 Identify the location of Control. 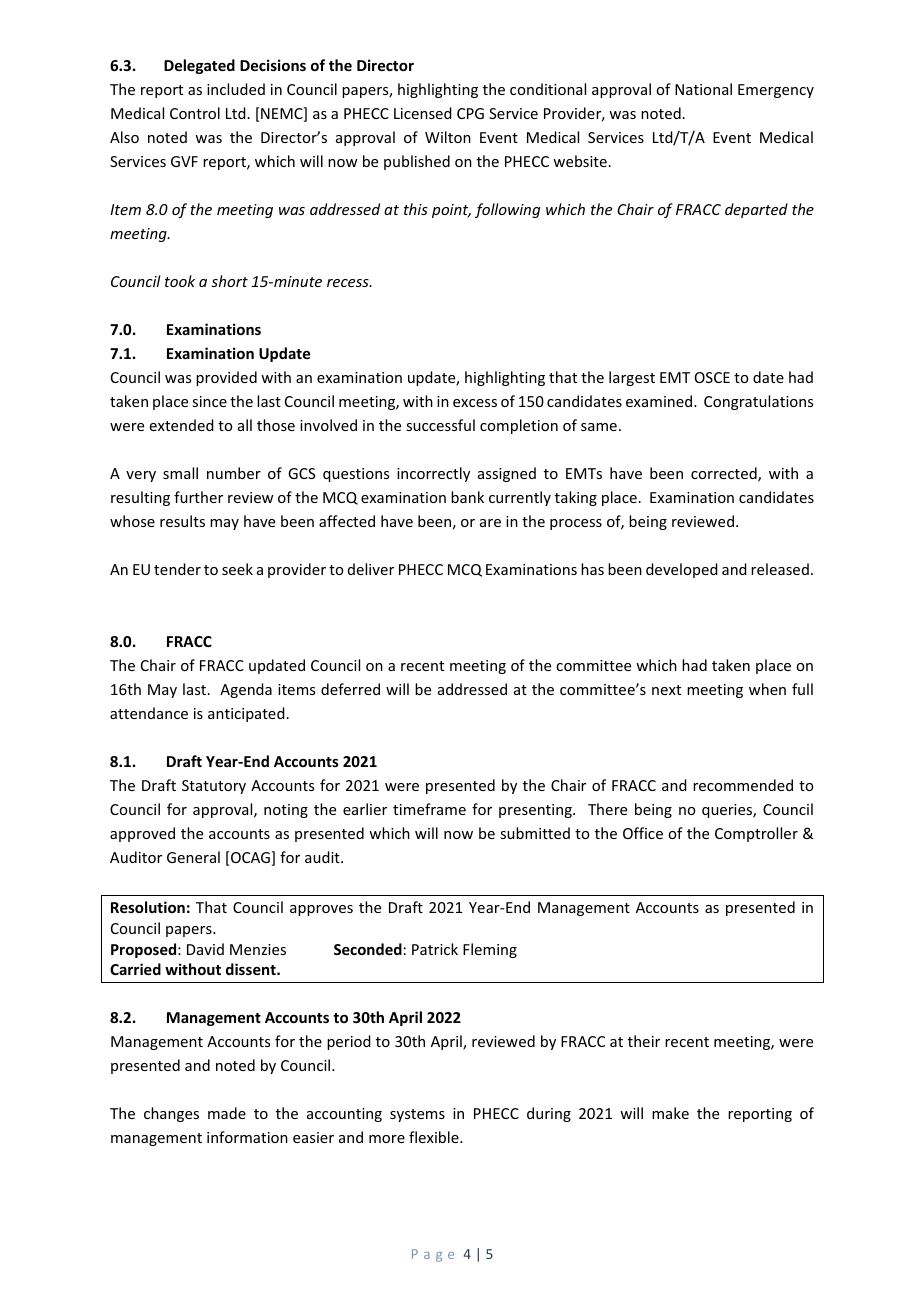
(195, 113).
